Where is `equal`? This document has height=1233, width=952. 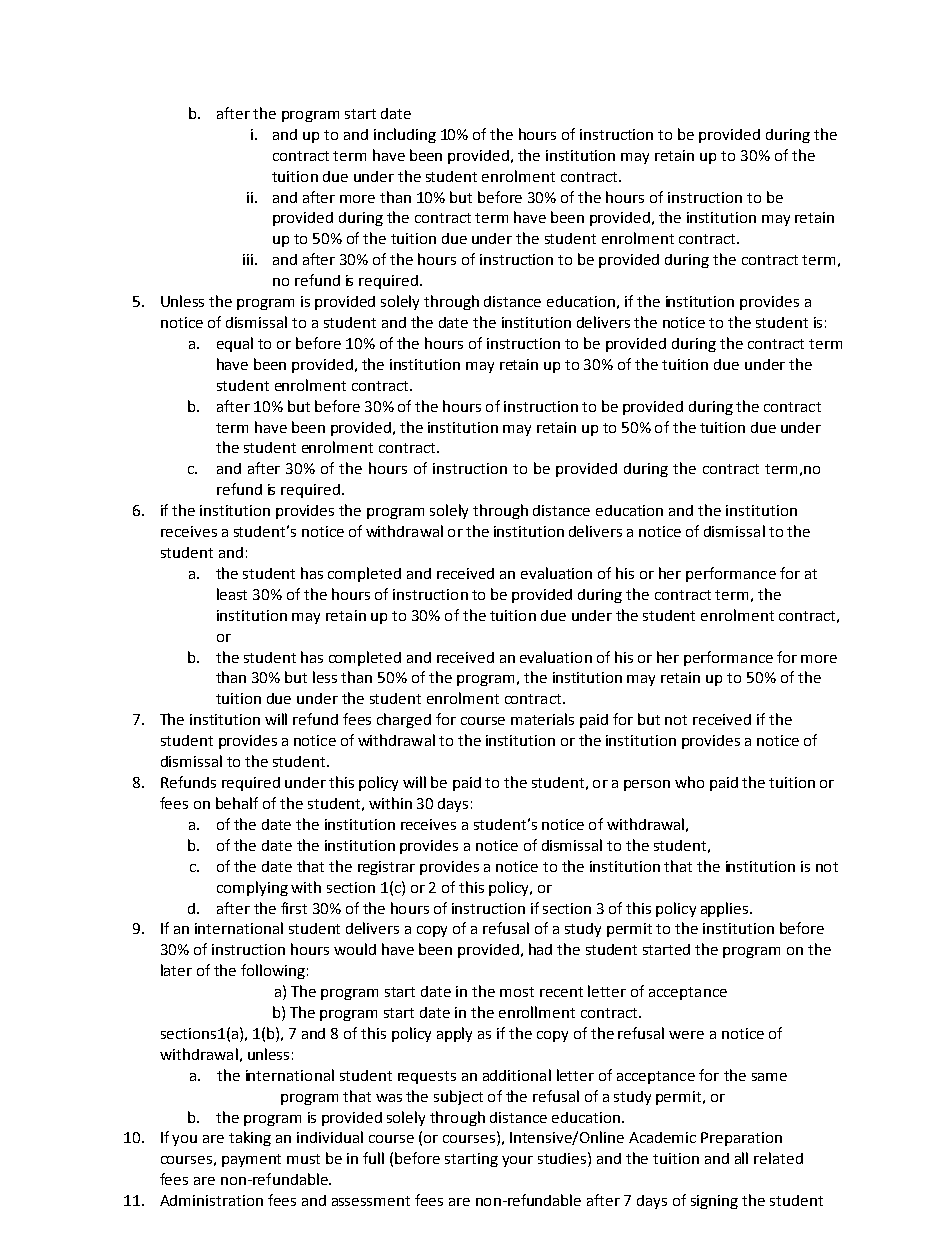 equal is located at coordinates (235, 344).
